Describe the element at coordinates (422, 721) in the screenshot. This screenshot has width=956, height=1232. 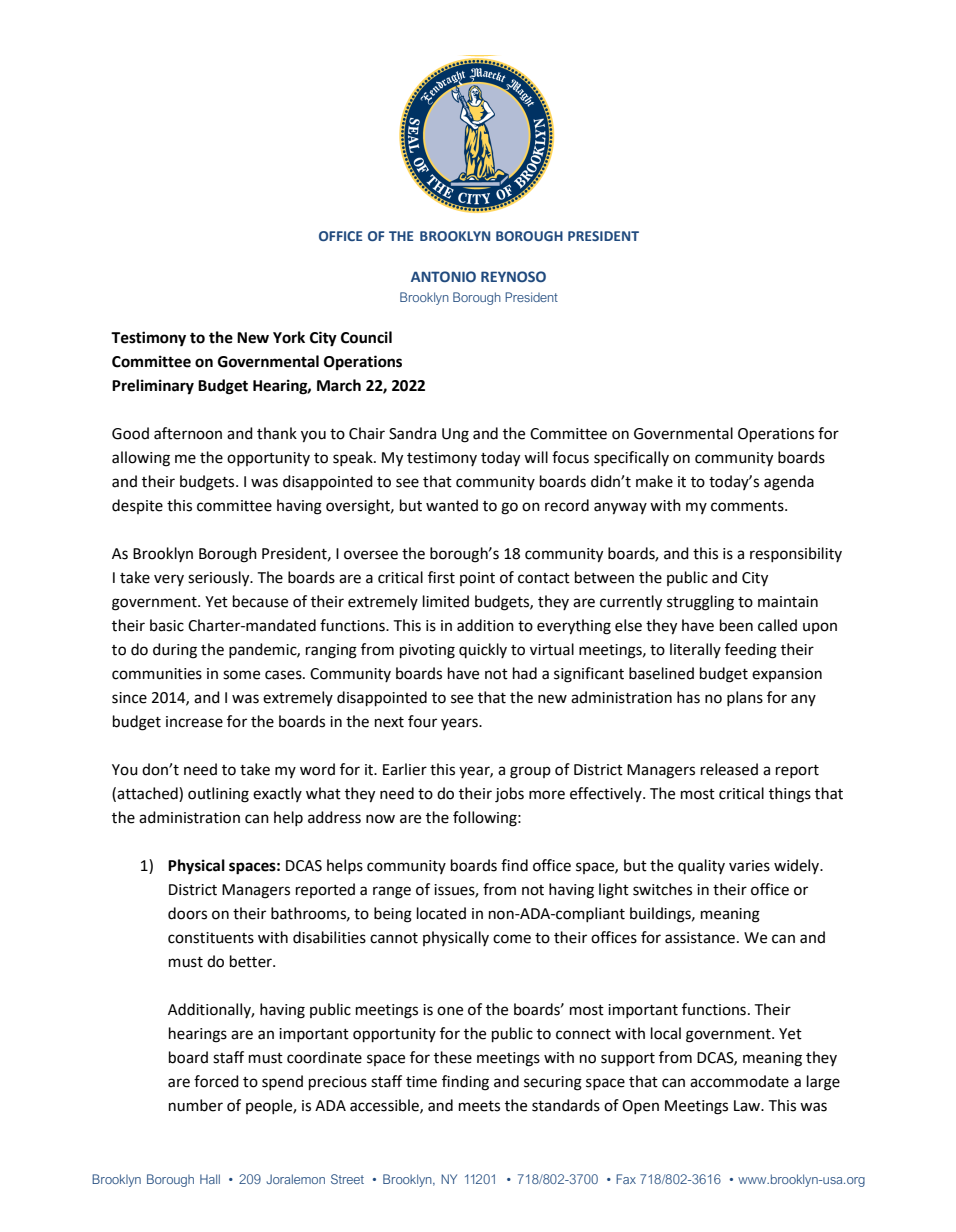
I see `four` at that location.
